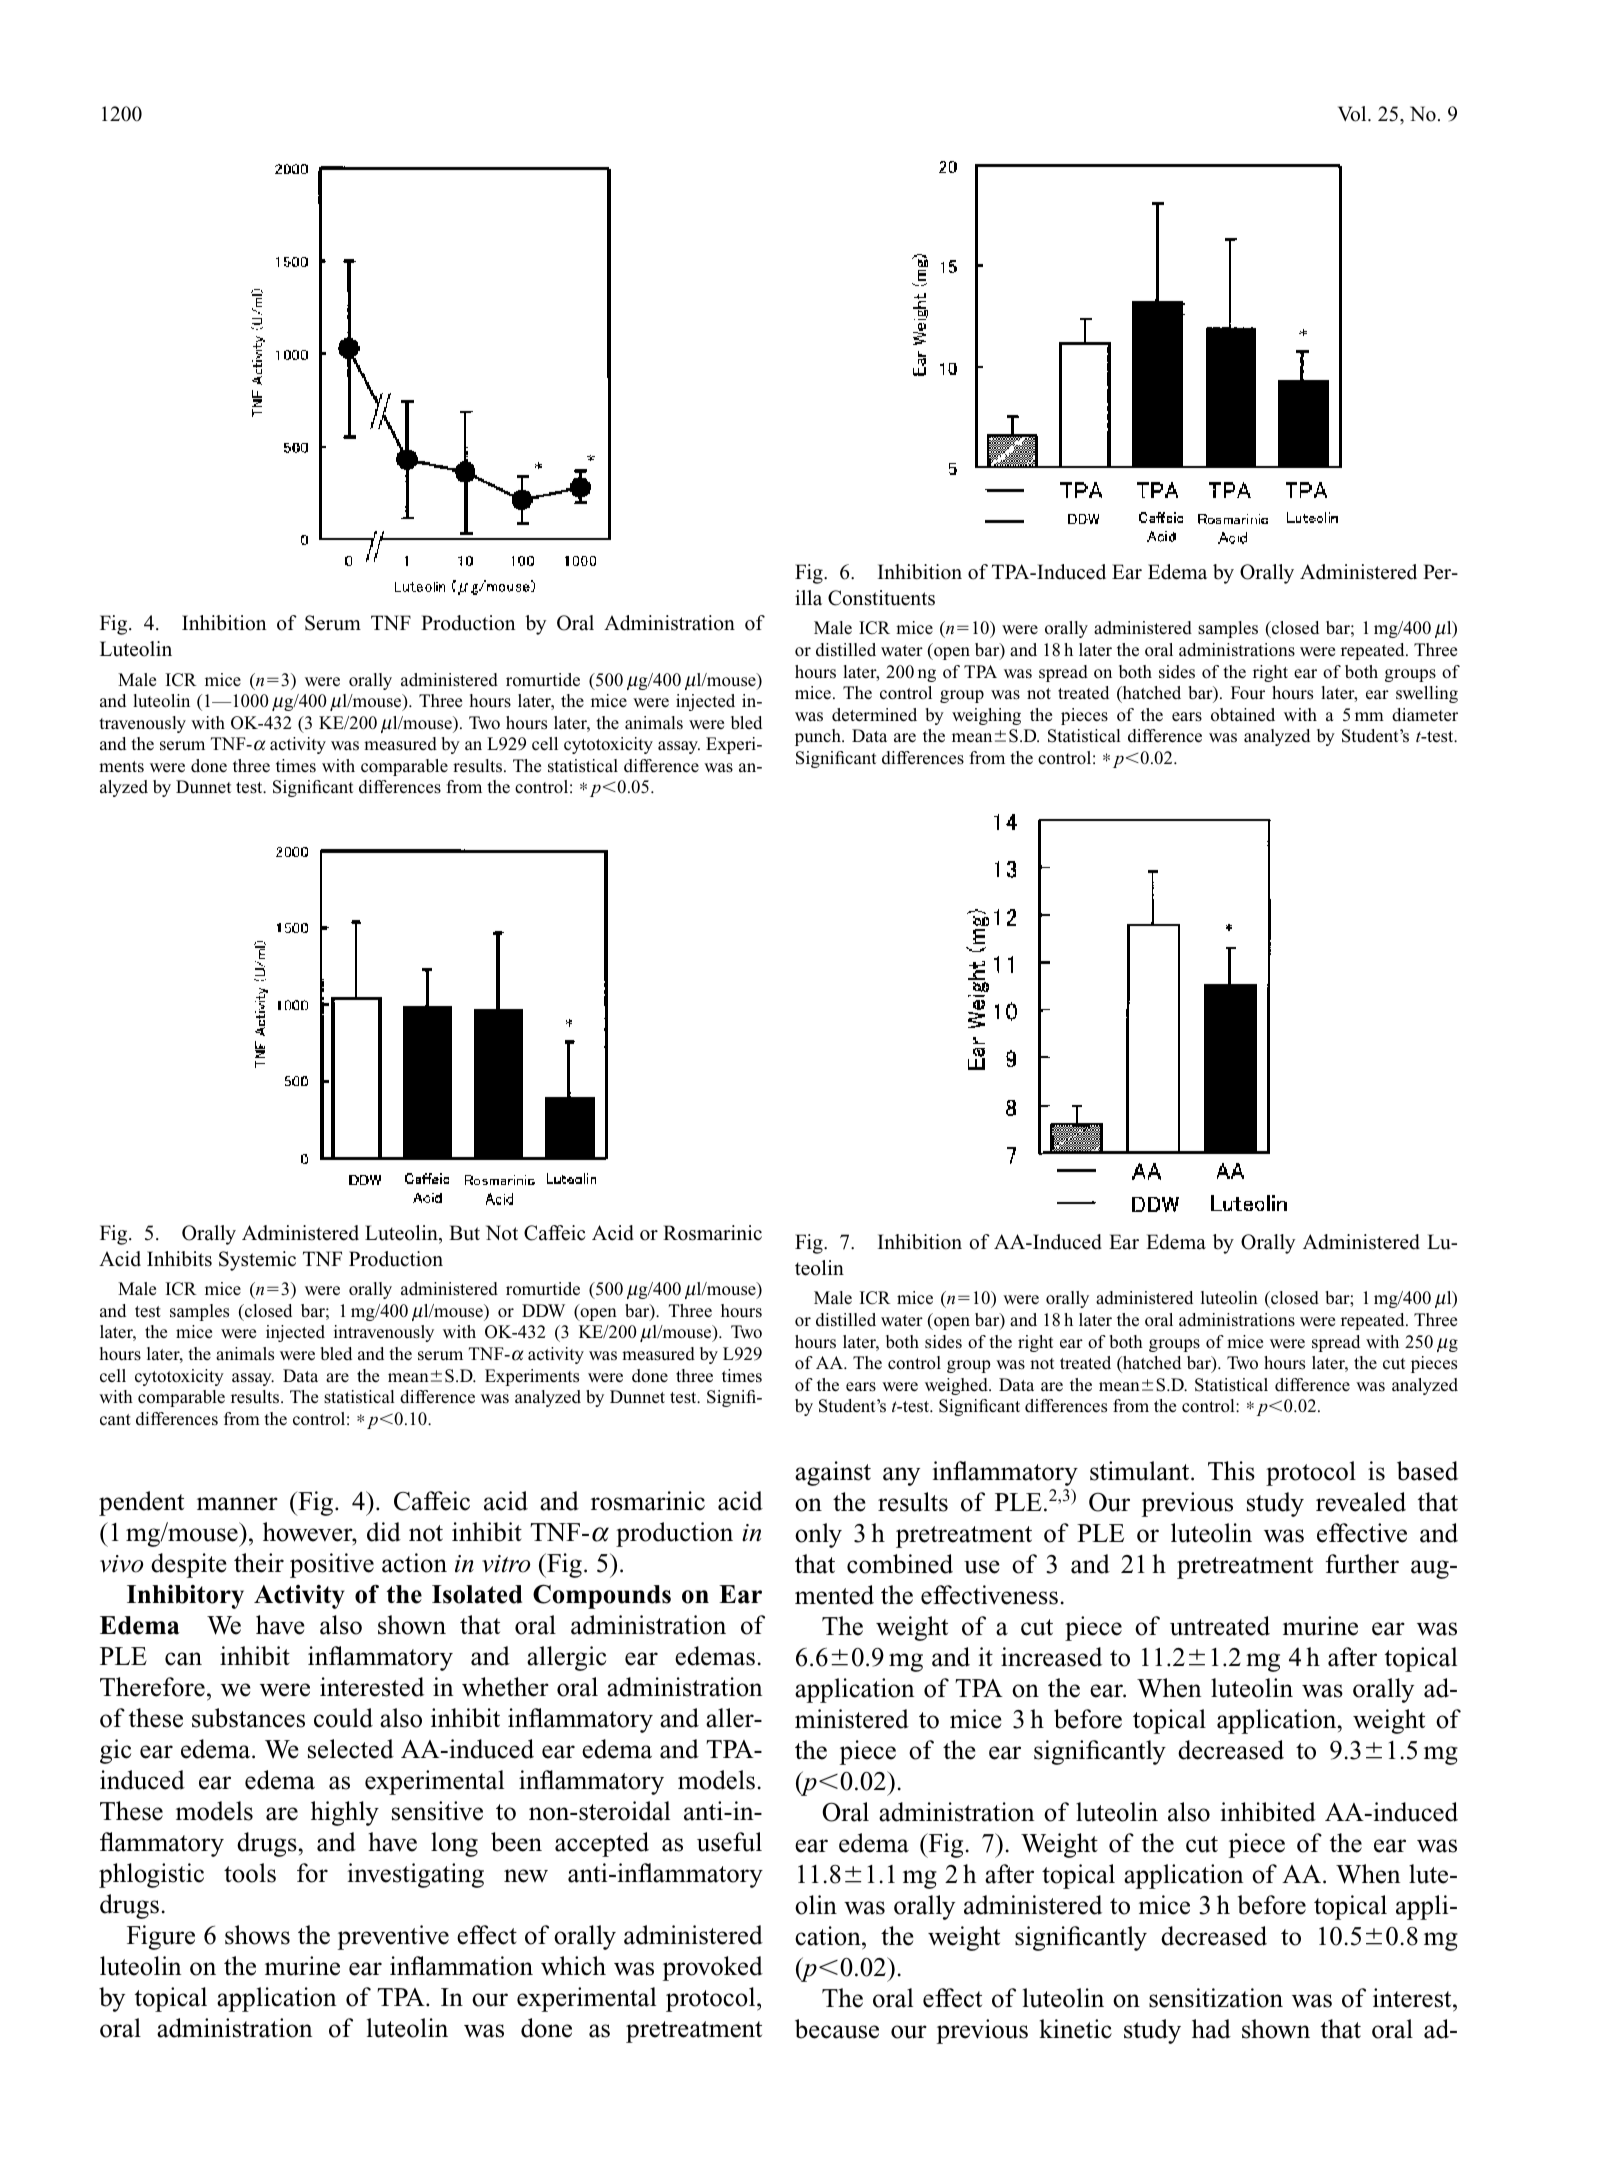  I want to click on punch, so click(819, 737).
